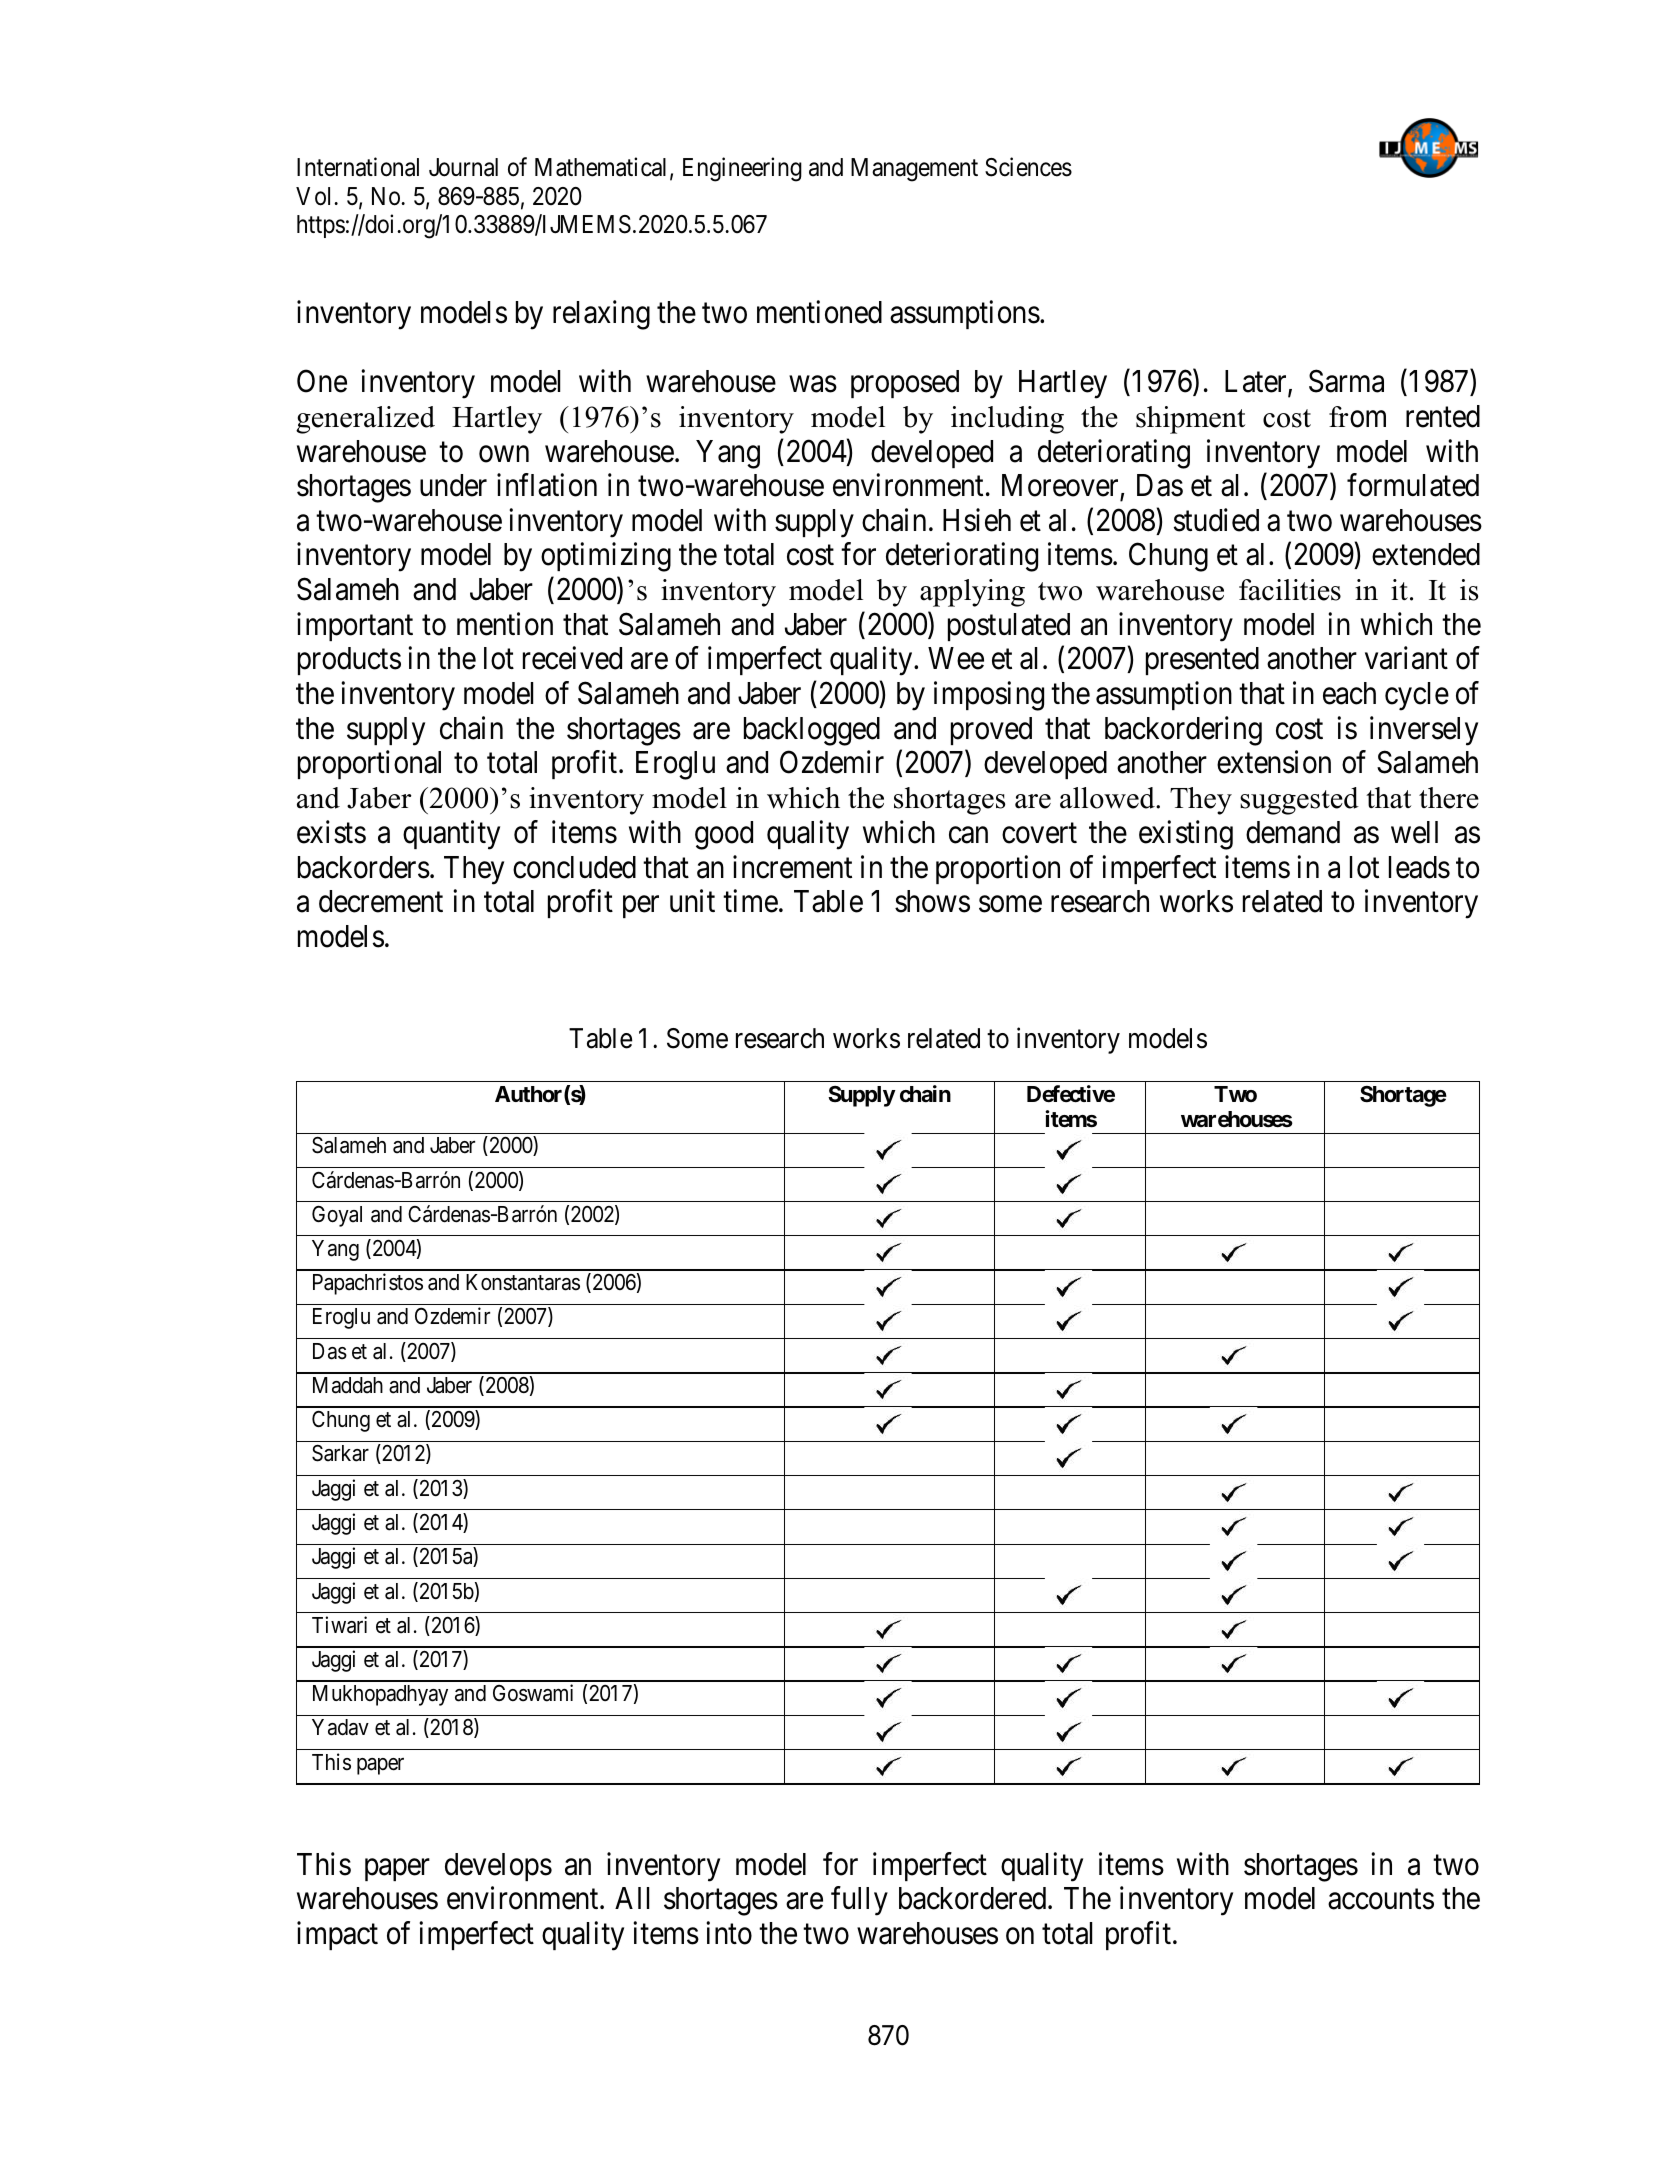  Describe the element at coordinates (533, 1693) in the screenshot. I see `Goswami` at that location.
